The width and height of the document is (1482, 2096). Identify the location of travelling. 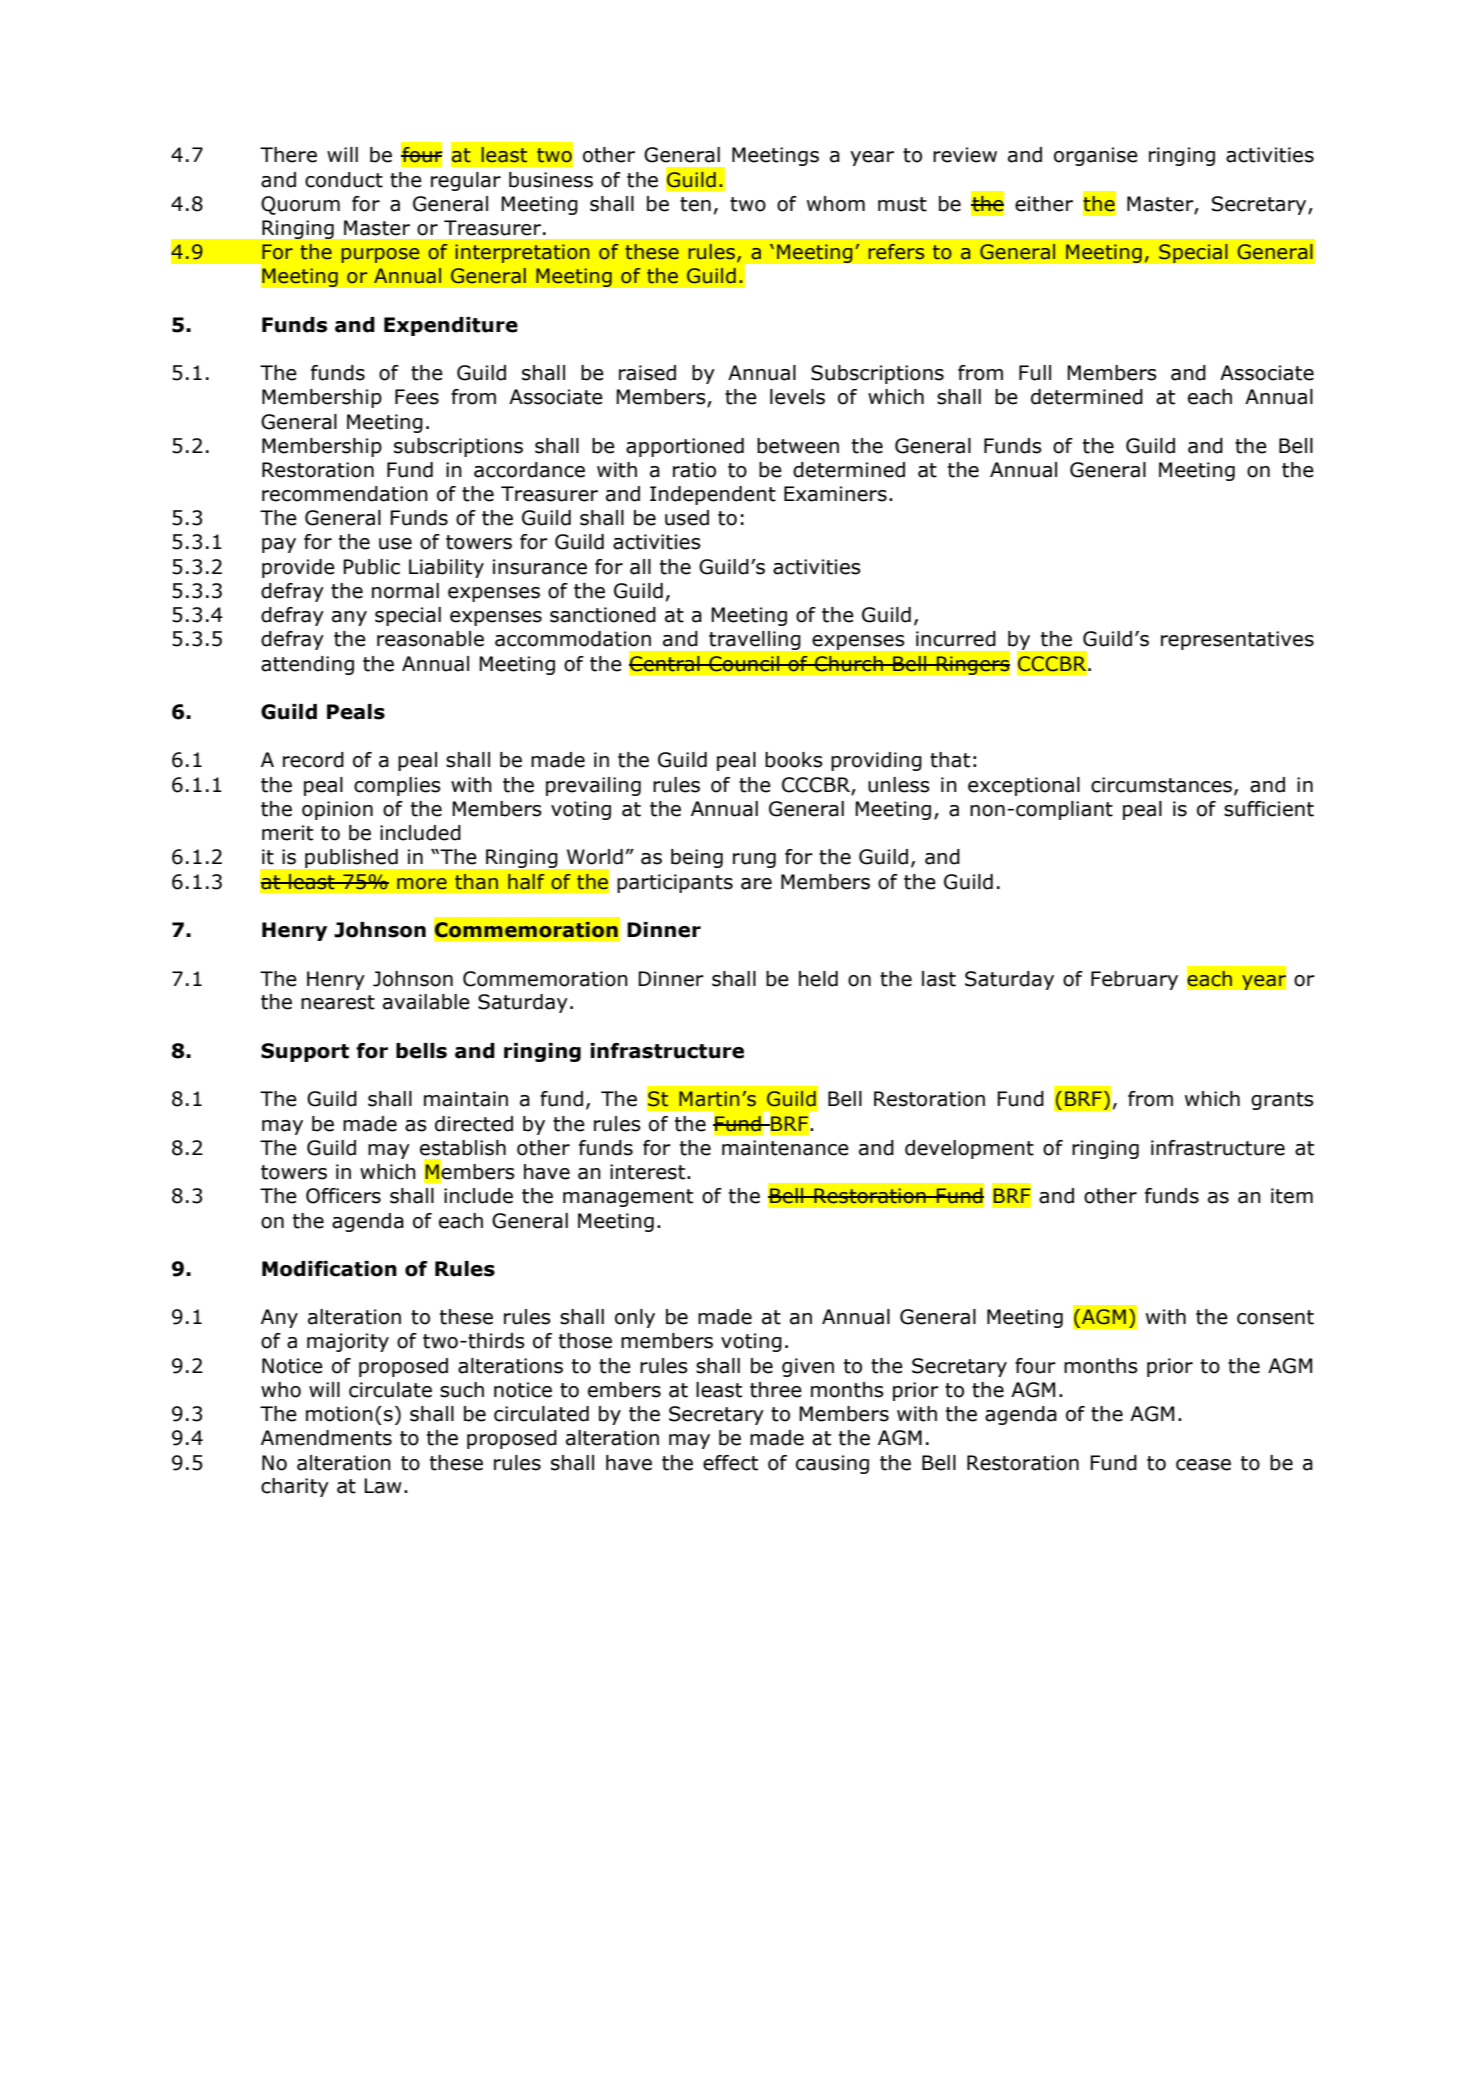
(754, 640).
